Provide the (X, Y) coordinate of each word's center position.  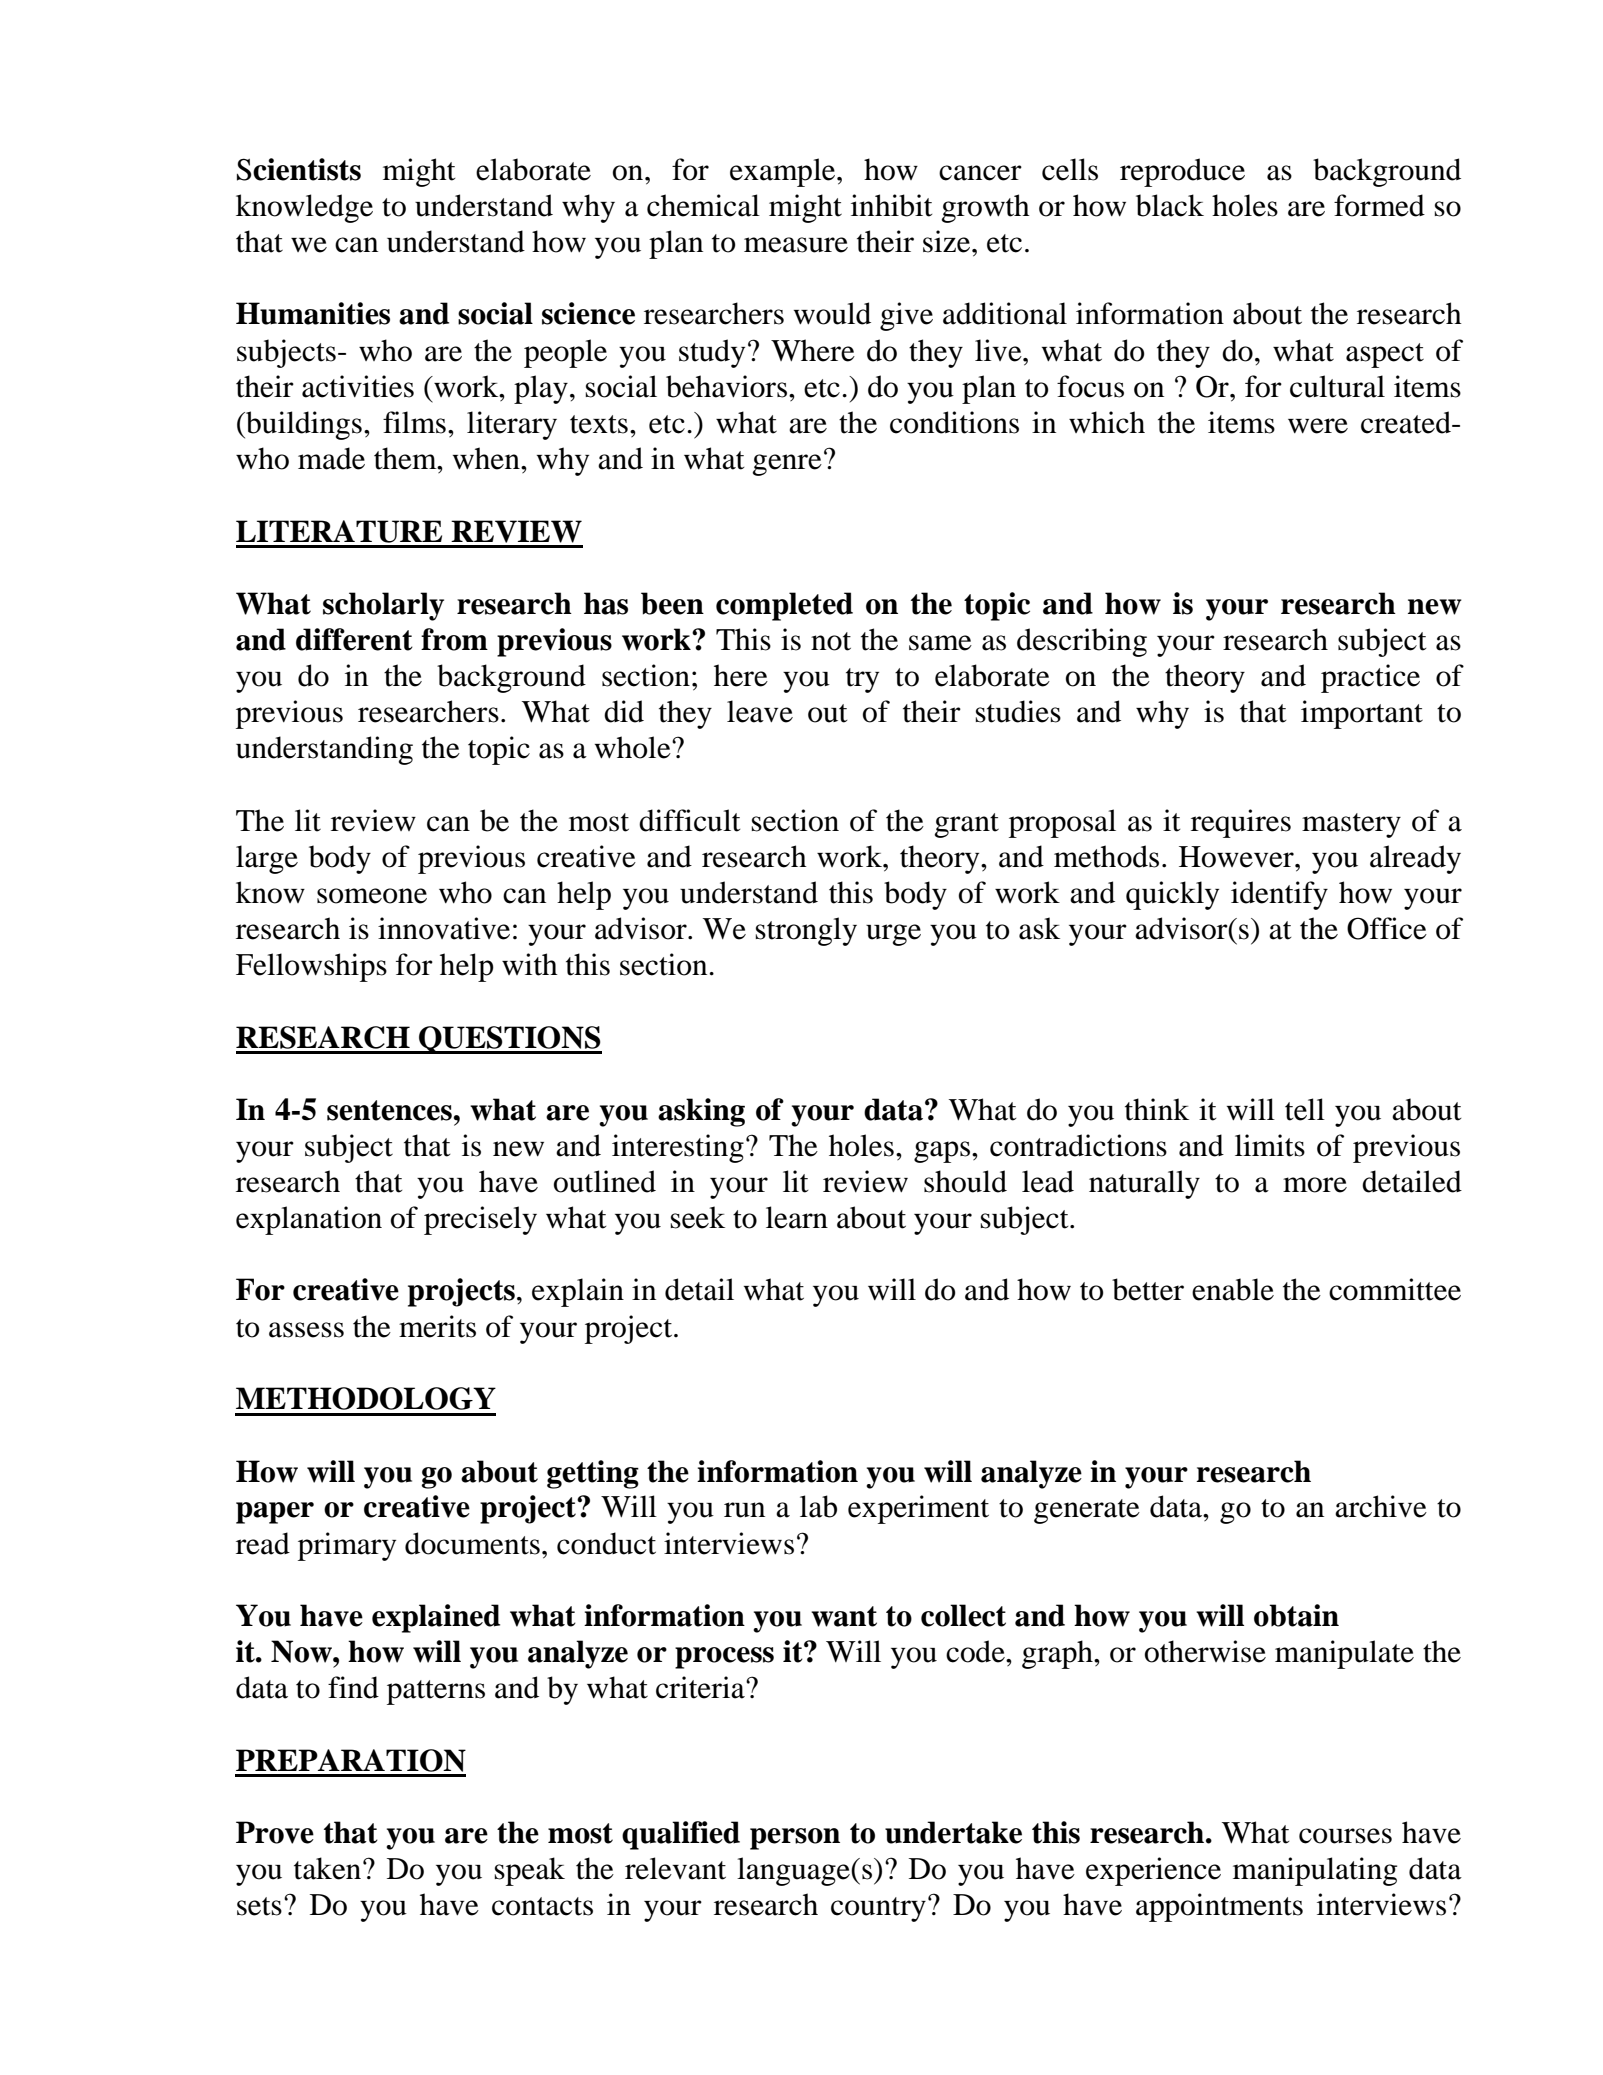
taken (329, 1868)
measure (796, 245)
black (1170, 205)
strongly (806, 931)
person (795, 1839)
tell (1305, 1109)
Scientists (299, 169)
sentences (390, 1110)
